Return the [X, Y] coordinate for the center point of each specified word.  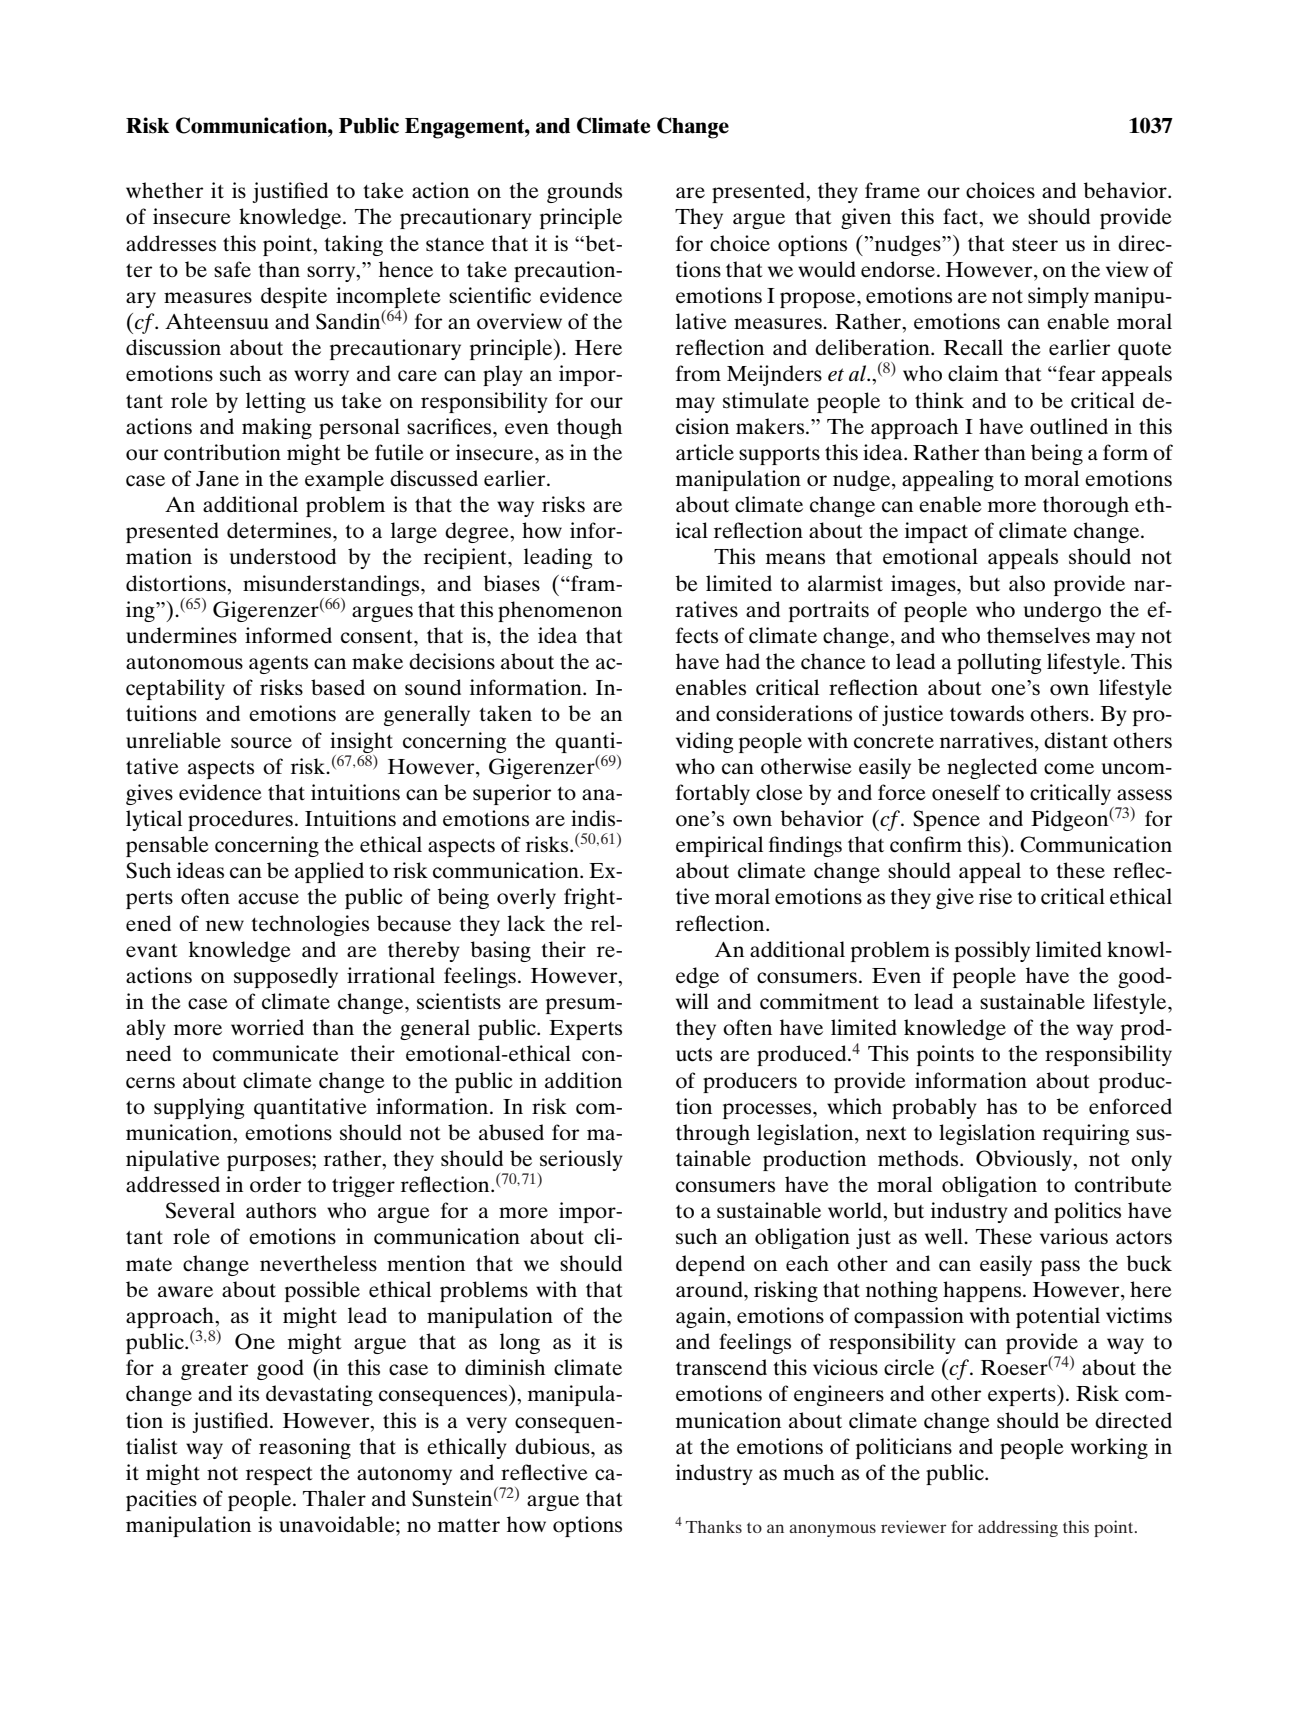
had [743, 661]
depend [710, 1265]
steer [1035, 245]
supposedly [286, 977]
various [1074, 1236]
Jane [217, 479]
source [261, 742]
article [705, 452]
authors [281, 1210]
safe [232, 269]
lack [526, 923]
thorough [1086, 506]
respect [279, 1476]
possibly [992, 951]
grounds [584, 192]
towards [987, 713]
